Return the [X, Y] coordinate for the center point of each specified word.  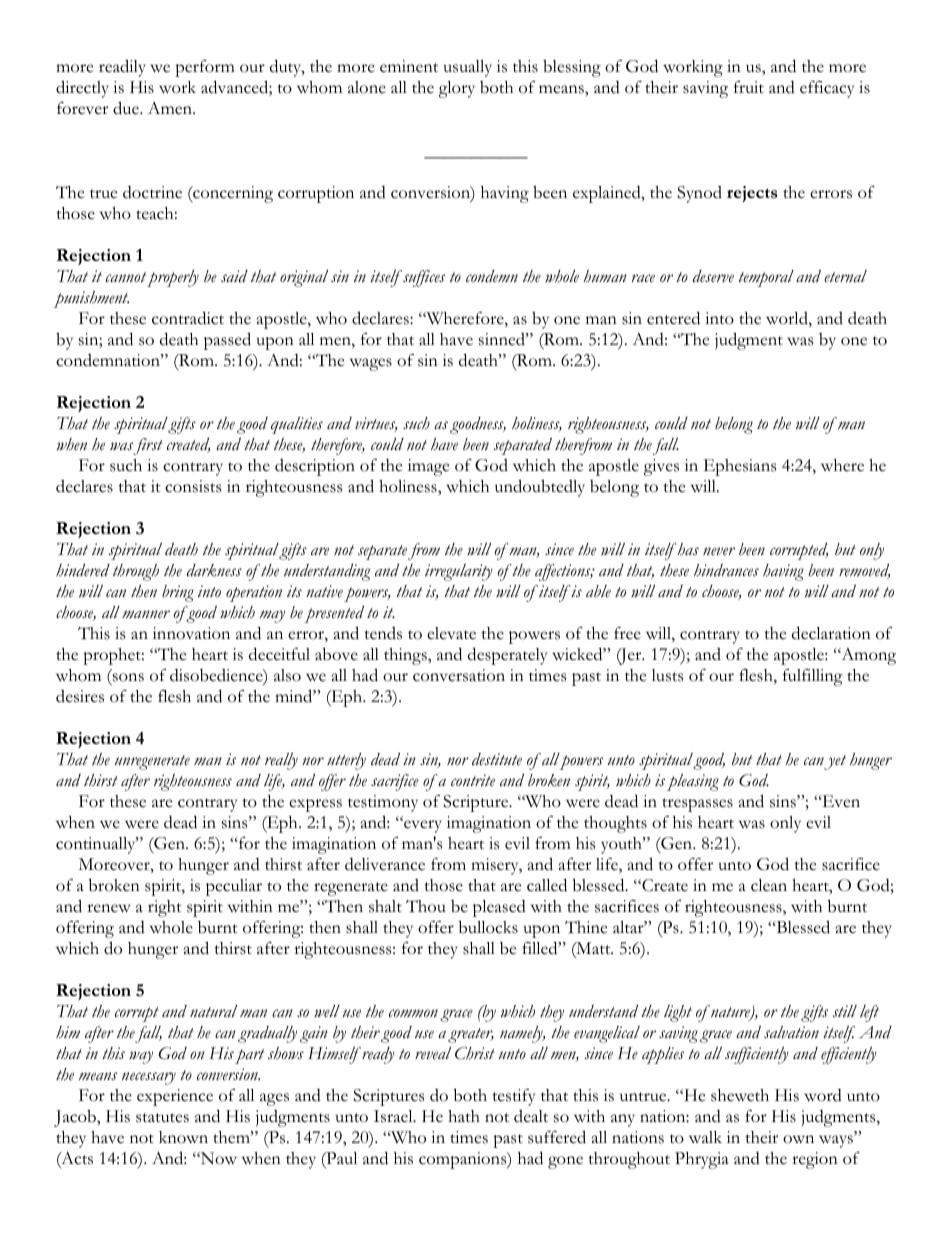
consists [193, 486]
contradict [188, 318]
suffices [424, 278]
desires [80, 696]
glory [457, 89]
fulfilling [813, 677]
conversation [459, 675]
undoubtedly [540, 488]
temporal [766, 278]
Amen [171, 108]
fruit [749, 87]
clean [769, 885]
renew [109, 908]
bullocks [488, 927]
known [183, 1137]
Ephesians [740, 467]
